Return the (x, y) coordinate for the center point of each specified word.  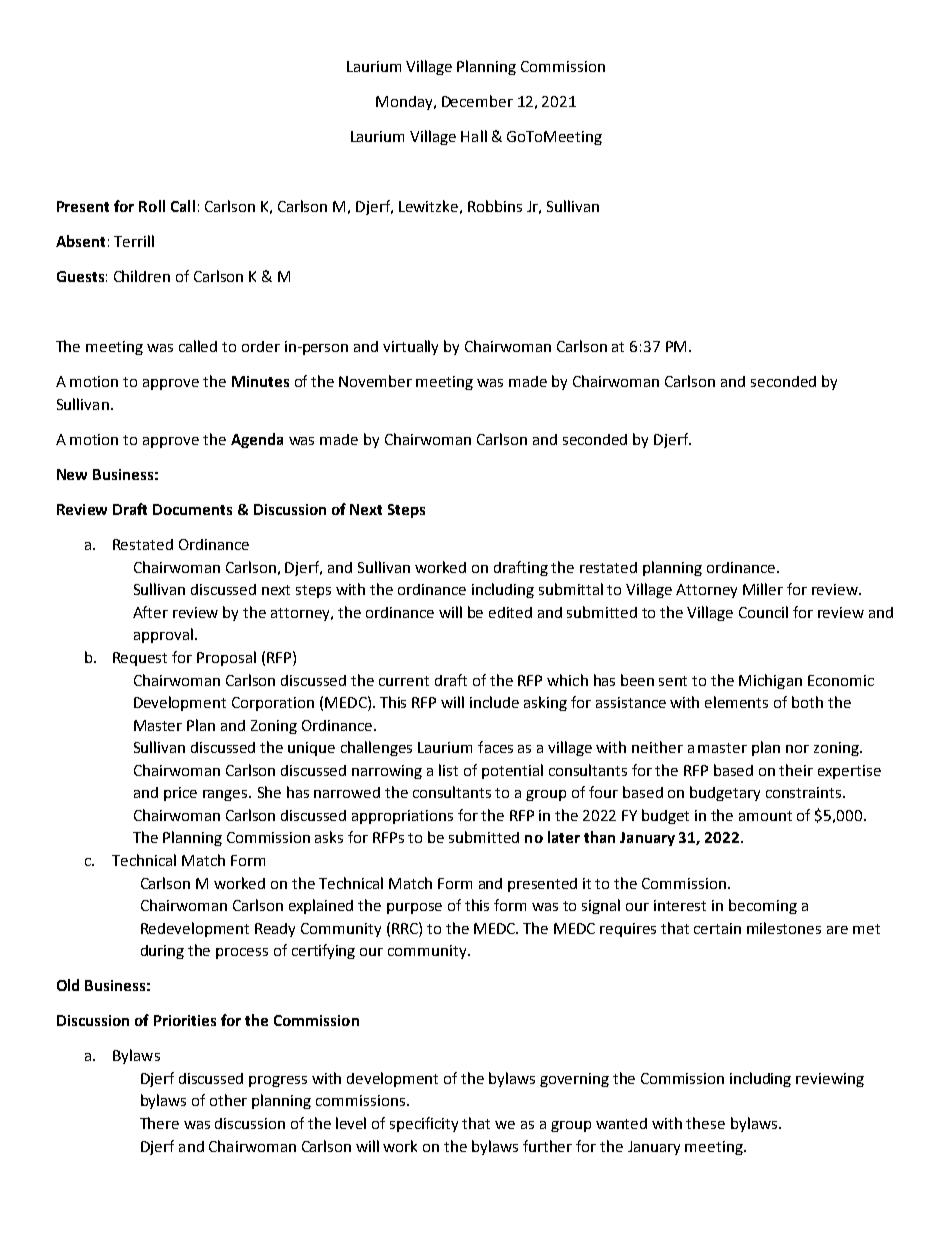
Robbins (495, 206)
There (159, 1123)
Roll (152, 206)
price (180, 794)
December (477, 101)
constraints (805, 792)
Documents (192, 509)
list (448, 770)
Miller (763, 589)
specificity (424, 1124)
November (375, 381)
